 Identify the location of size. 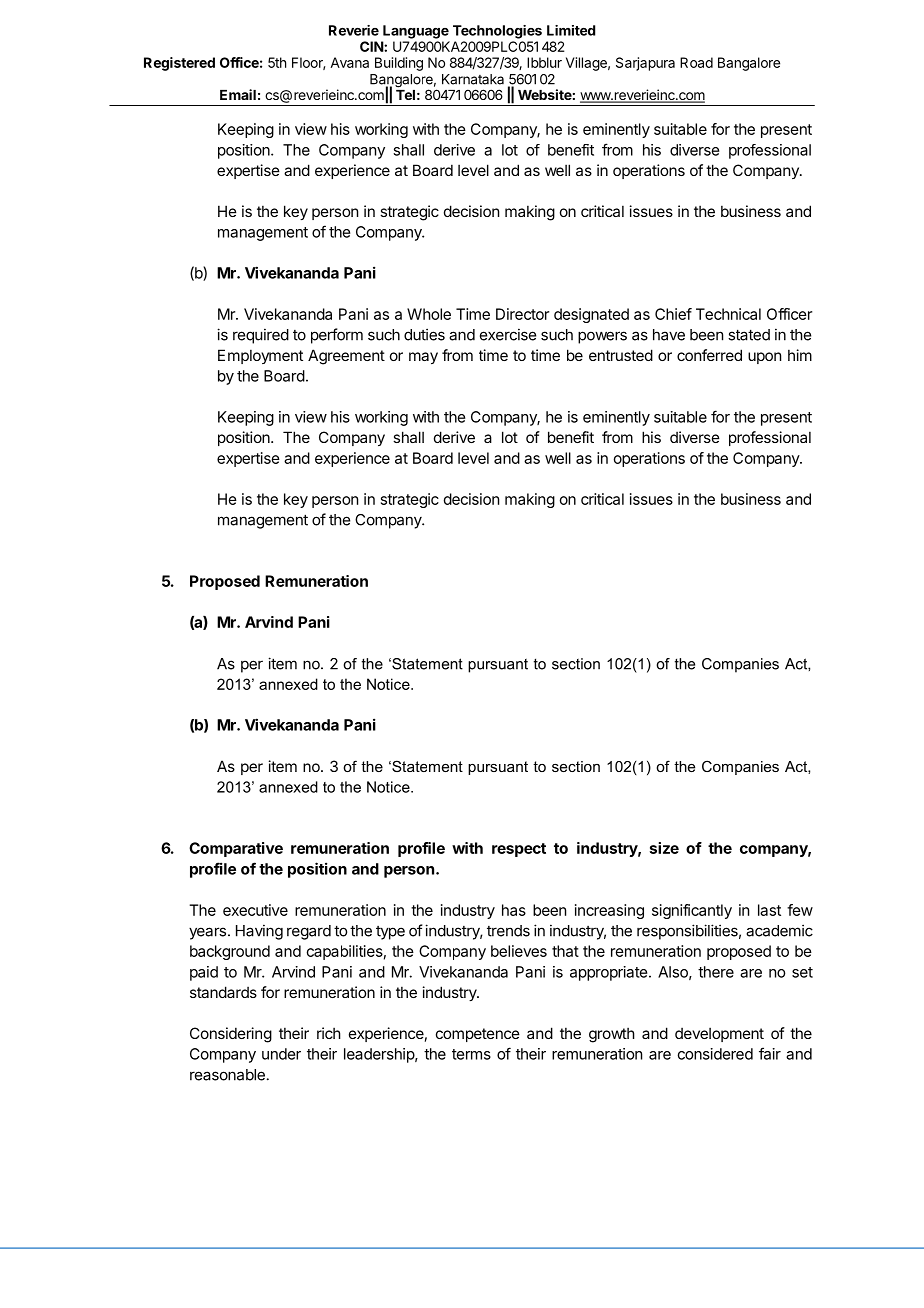
(664, 848).
